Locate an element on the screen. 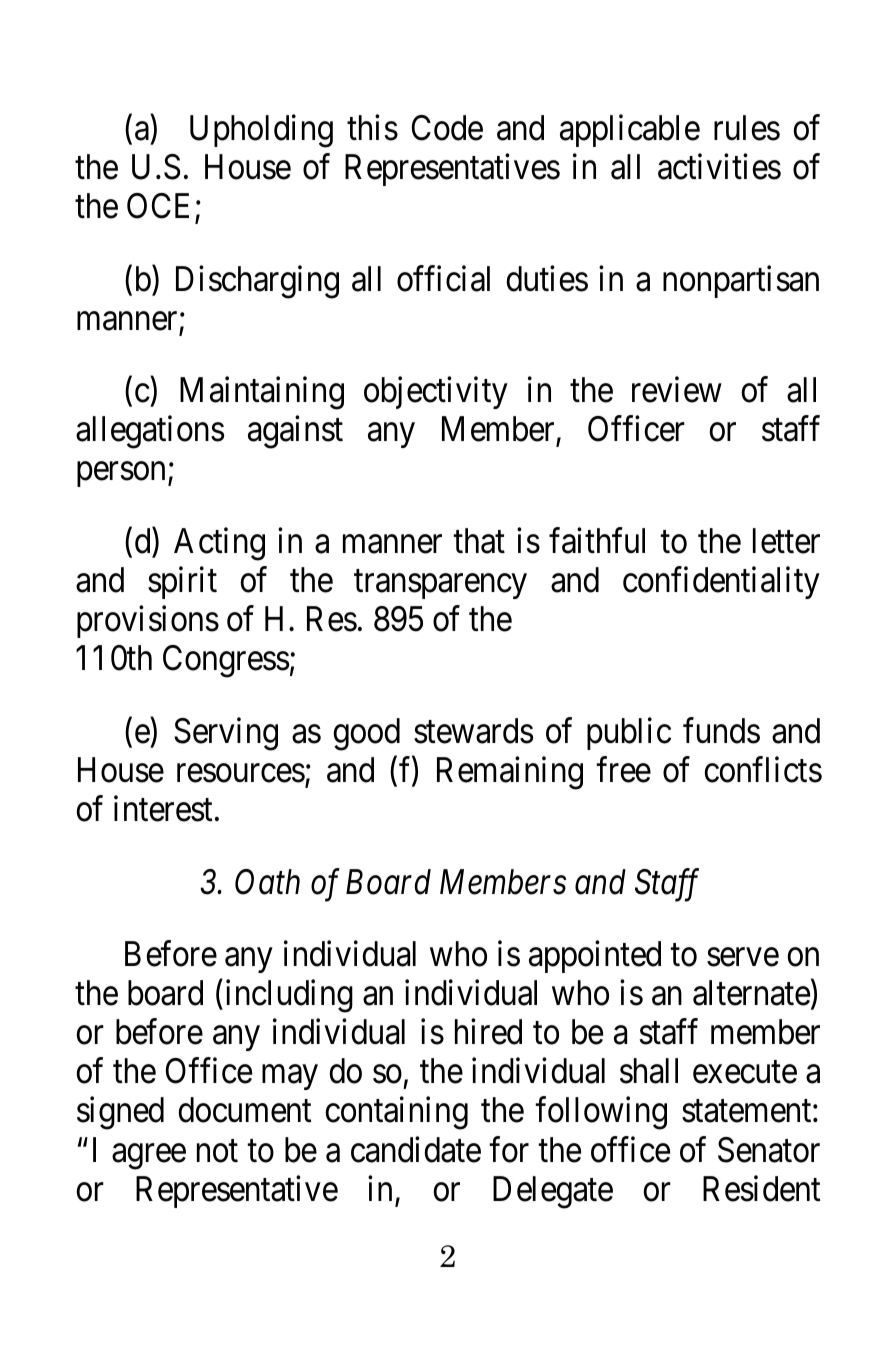  Maintaining is located at coordinates (262, 393).
